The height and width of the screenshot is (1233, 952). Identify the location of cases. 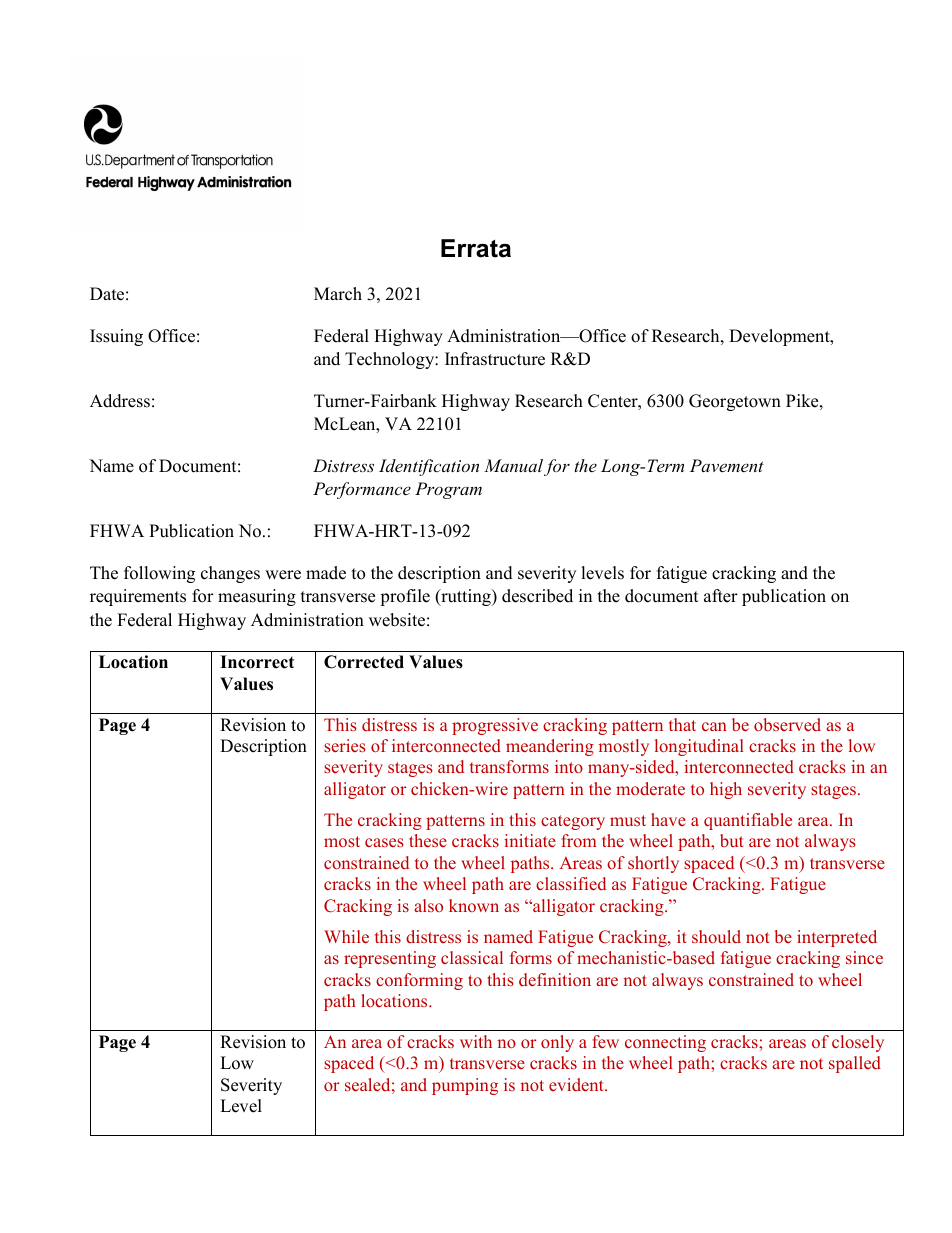
(384, 842).
